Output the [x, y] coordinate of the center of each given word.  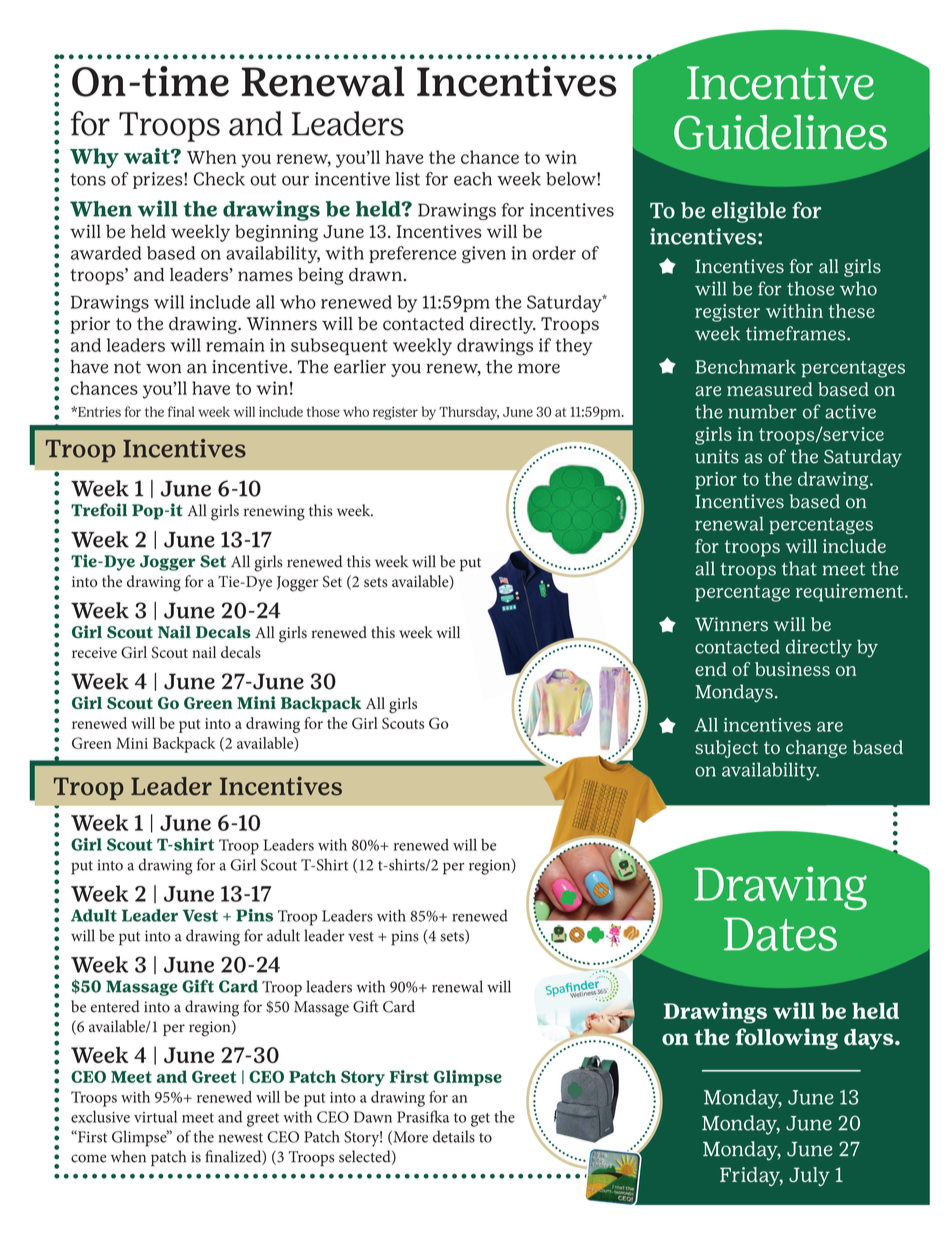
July [809, 1176]
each [473, 179]
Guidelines [780, 132]
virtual [155, 1117]
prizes [159, 180]
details [454, 1136]
